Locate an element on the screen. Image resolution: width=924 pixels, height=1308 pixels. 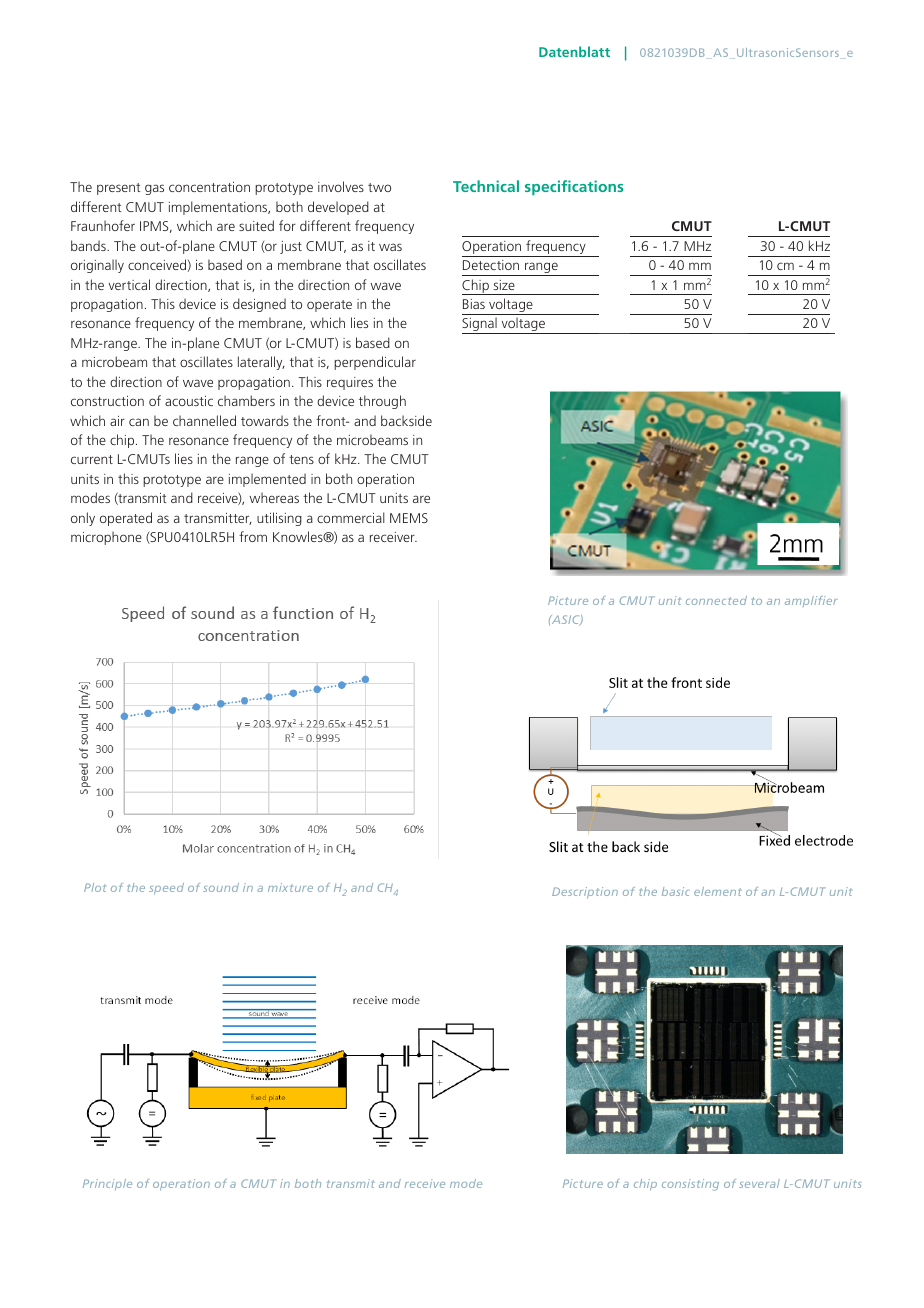
Principle is located at coordinates (107, 1184).
